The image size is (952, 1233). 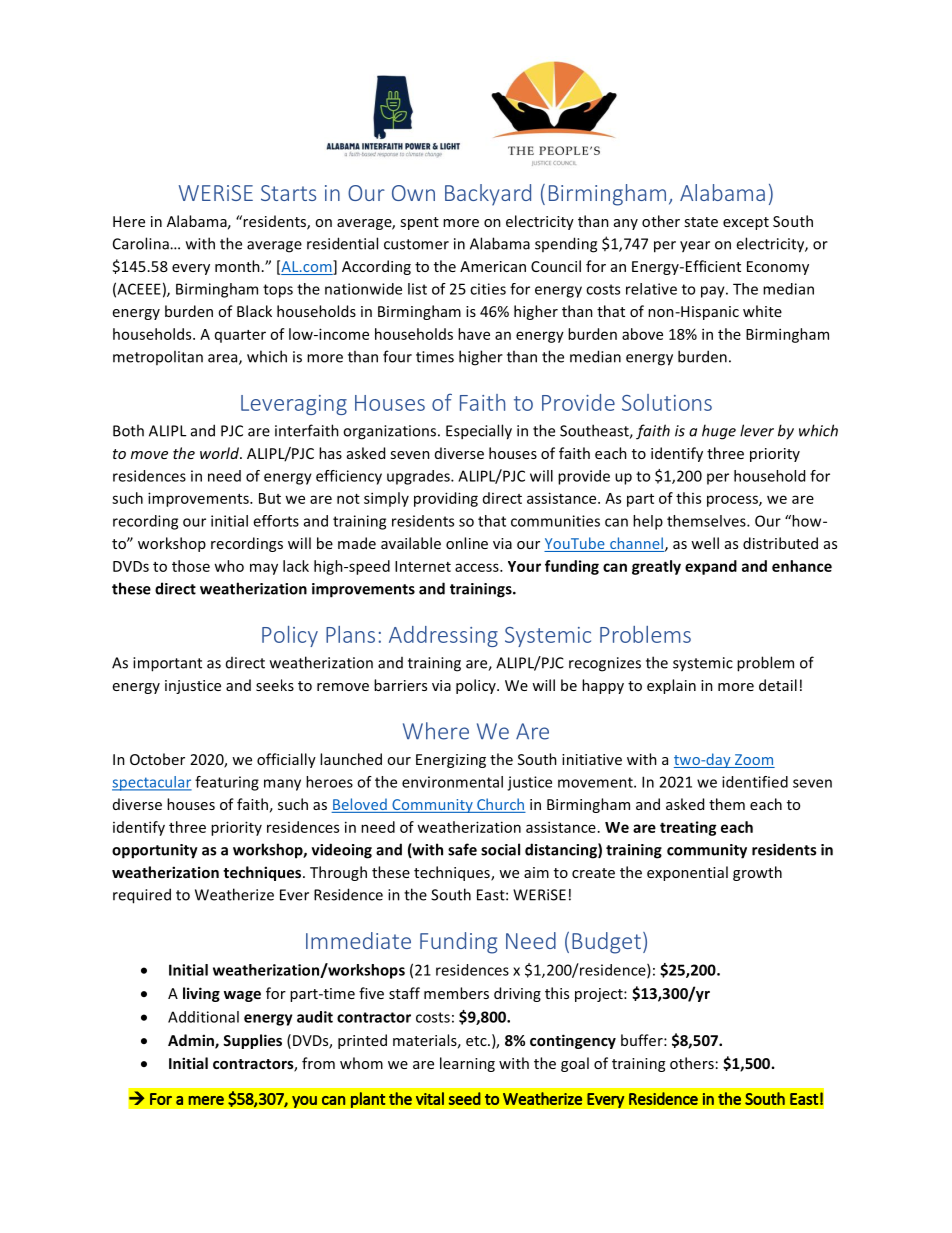 I want to click on Backyard, so click(x=488, y=195).
